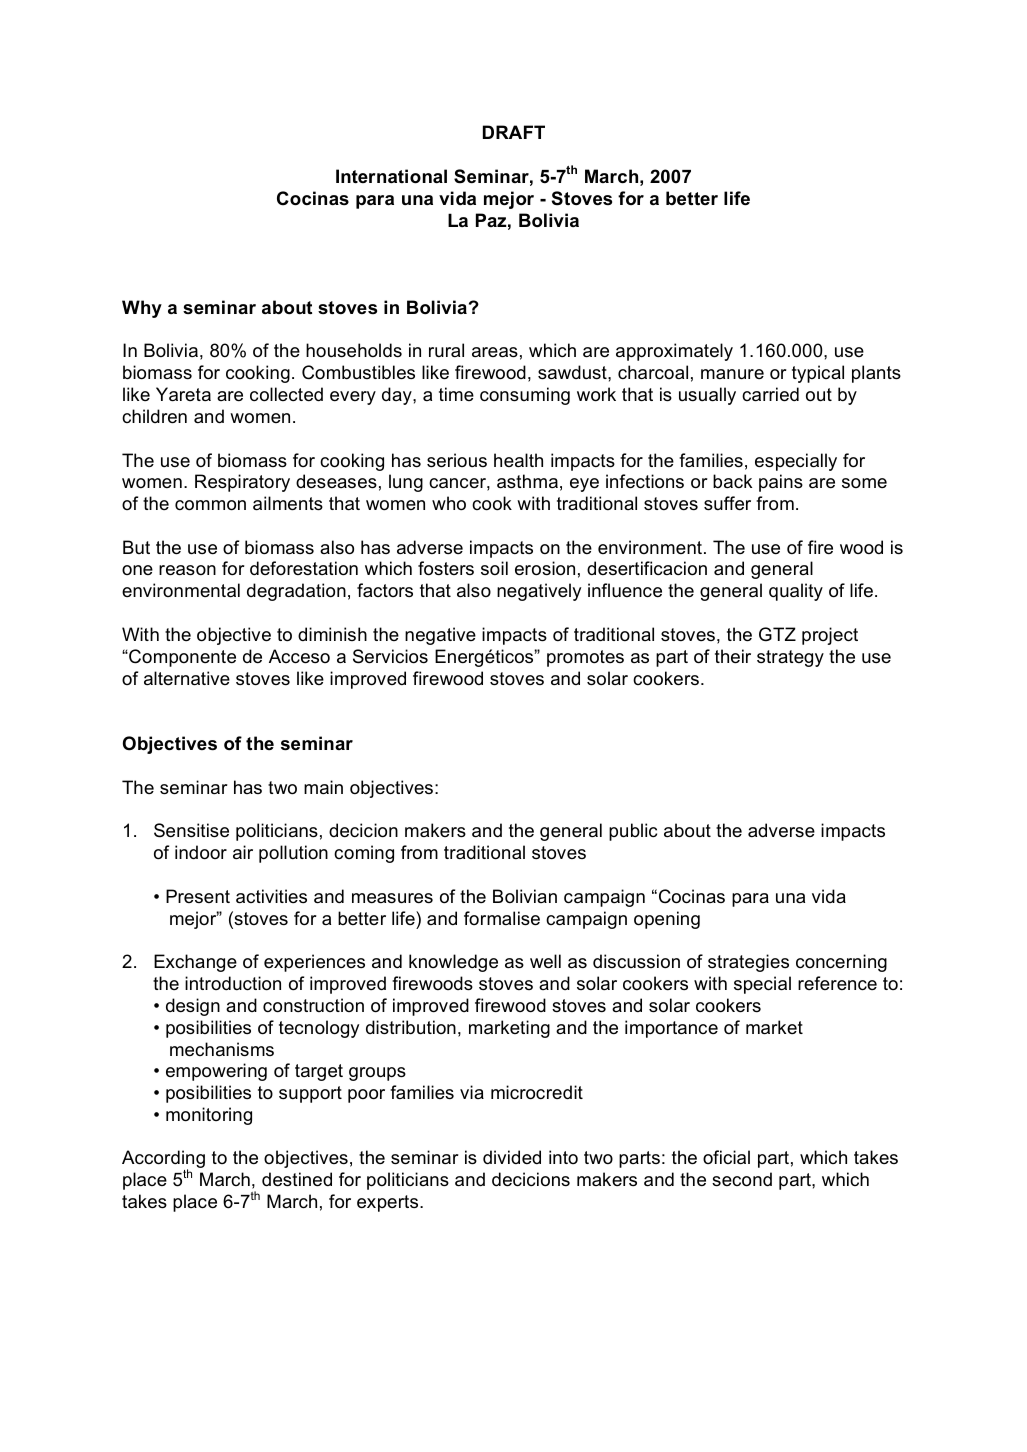 Image resolution: width=1027 pixels, height=1452 pixels. I want to click on alternative, so click(187, 678).
